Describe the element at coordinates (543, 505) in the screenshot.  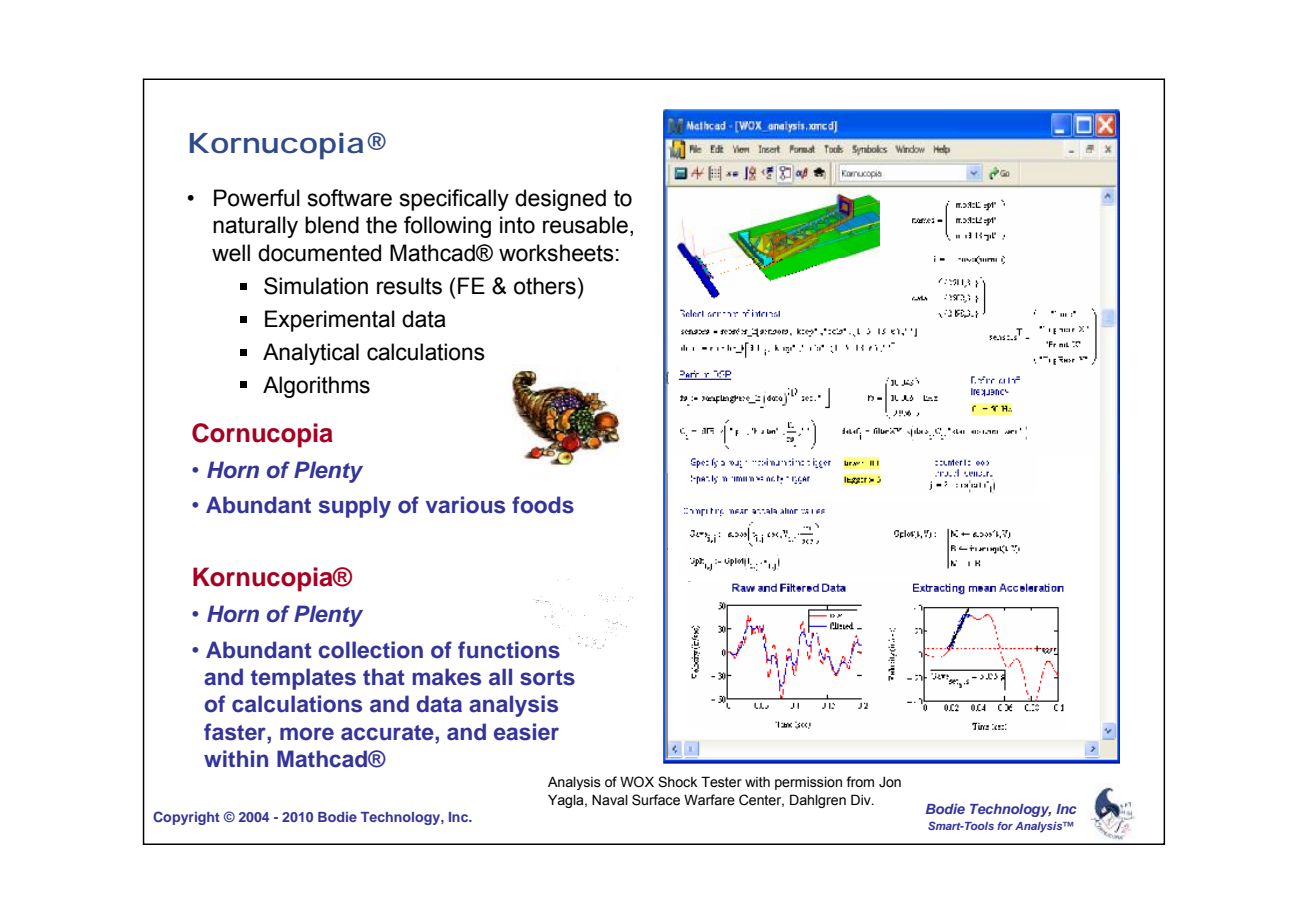
I see `foods` at that location.
